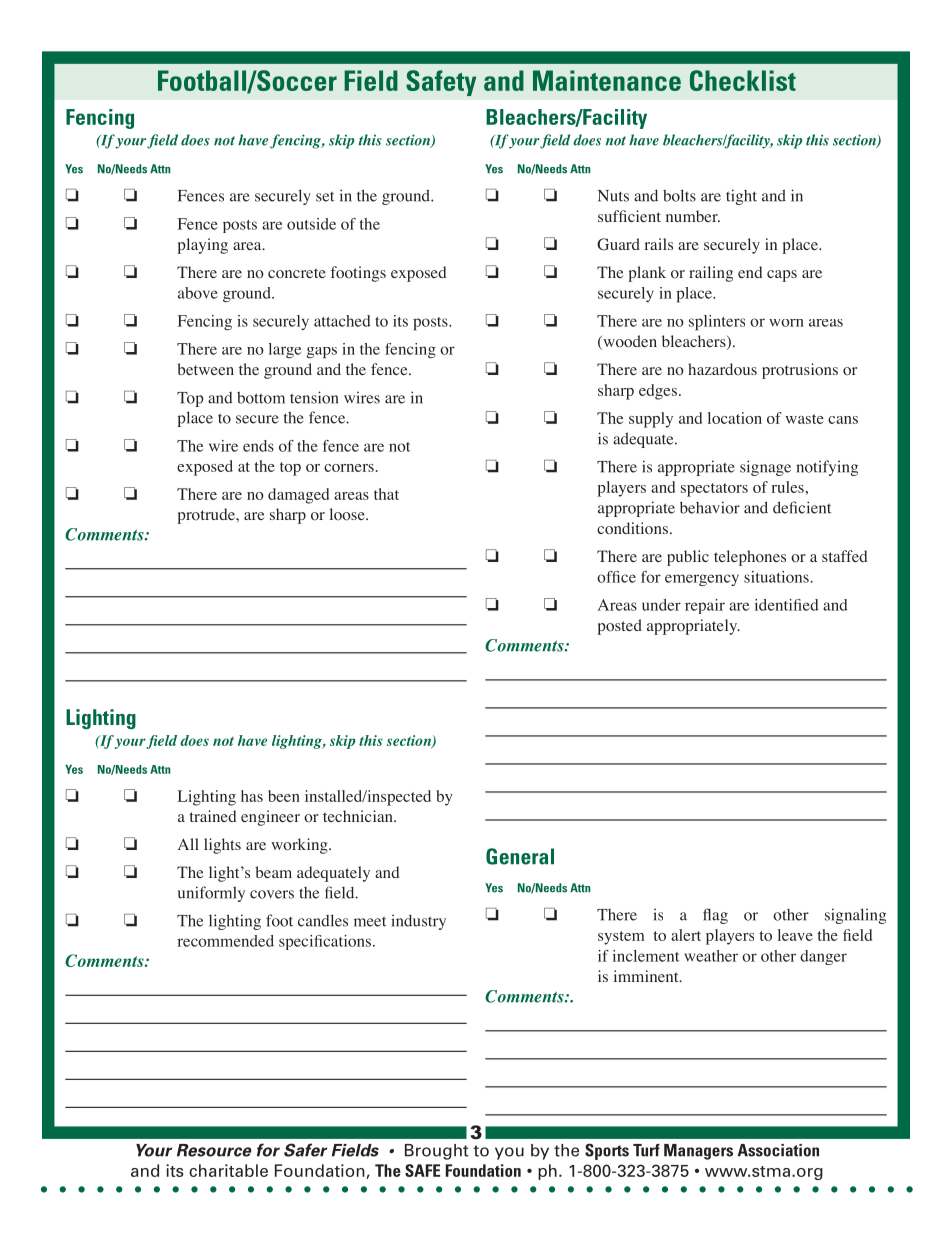  What do you see at coordinates (629, 342) in the image?
I see `wooden` at bounding box center [629, 342].
